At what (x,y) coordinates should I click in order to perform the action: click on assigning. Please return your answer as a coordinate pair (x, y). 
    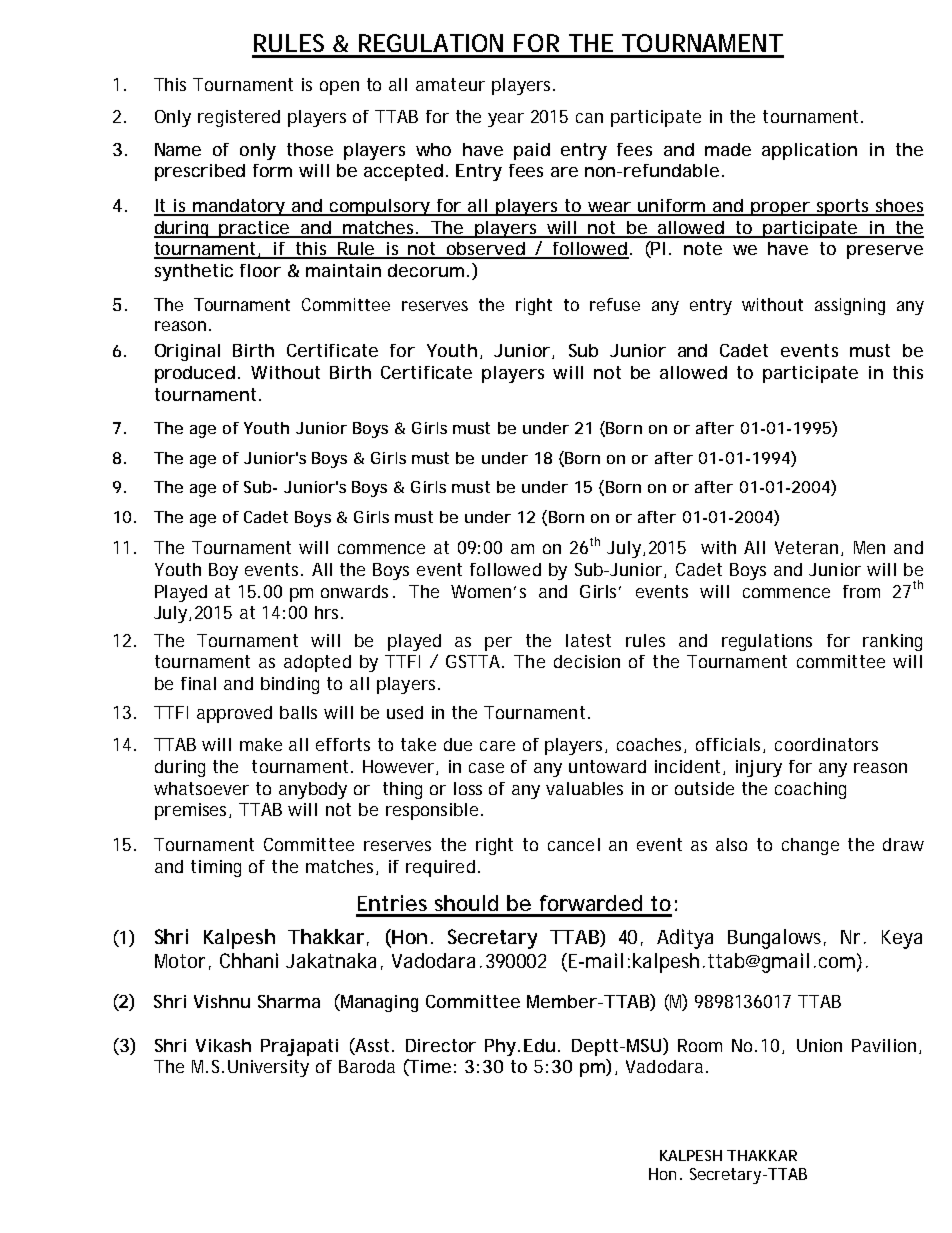
    Looking at the image, I should click on (850, 306).
